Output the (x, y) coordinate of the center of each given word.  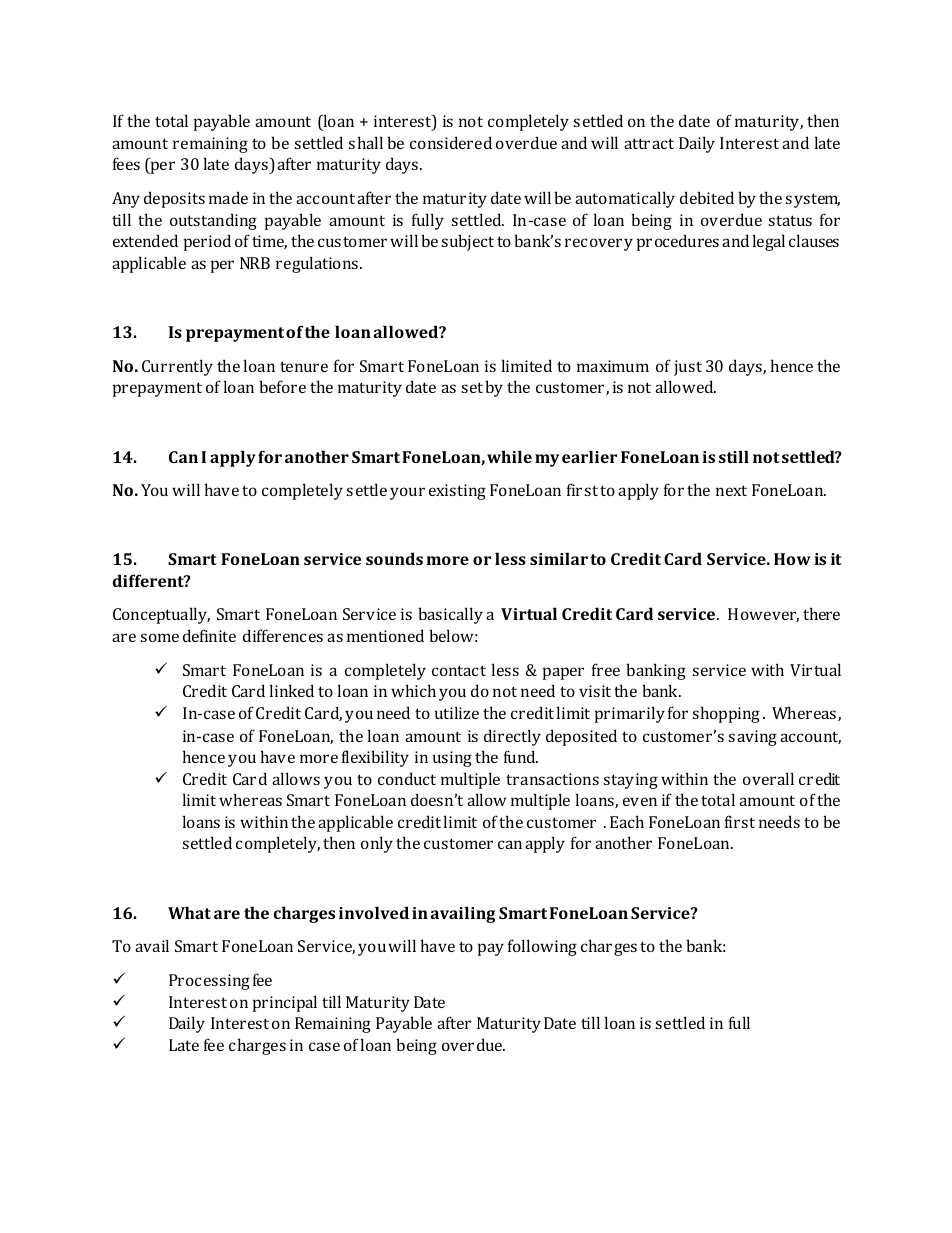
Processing (209, 982)
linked (292, 690)
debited (707, 197)
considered (451, 142)
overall (768, 778)
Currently (177, 367)
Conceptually (161, 615)
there (821, 613)
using (452, 759)
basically (450, 615)
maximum (613, 366)
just (688, 368)
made (228, 197)
